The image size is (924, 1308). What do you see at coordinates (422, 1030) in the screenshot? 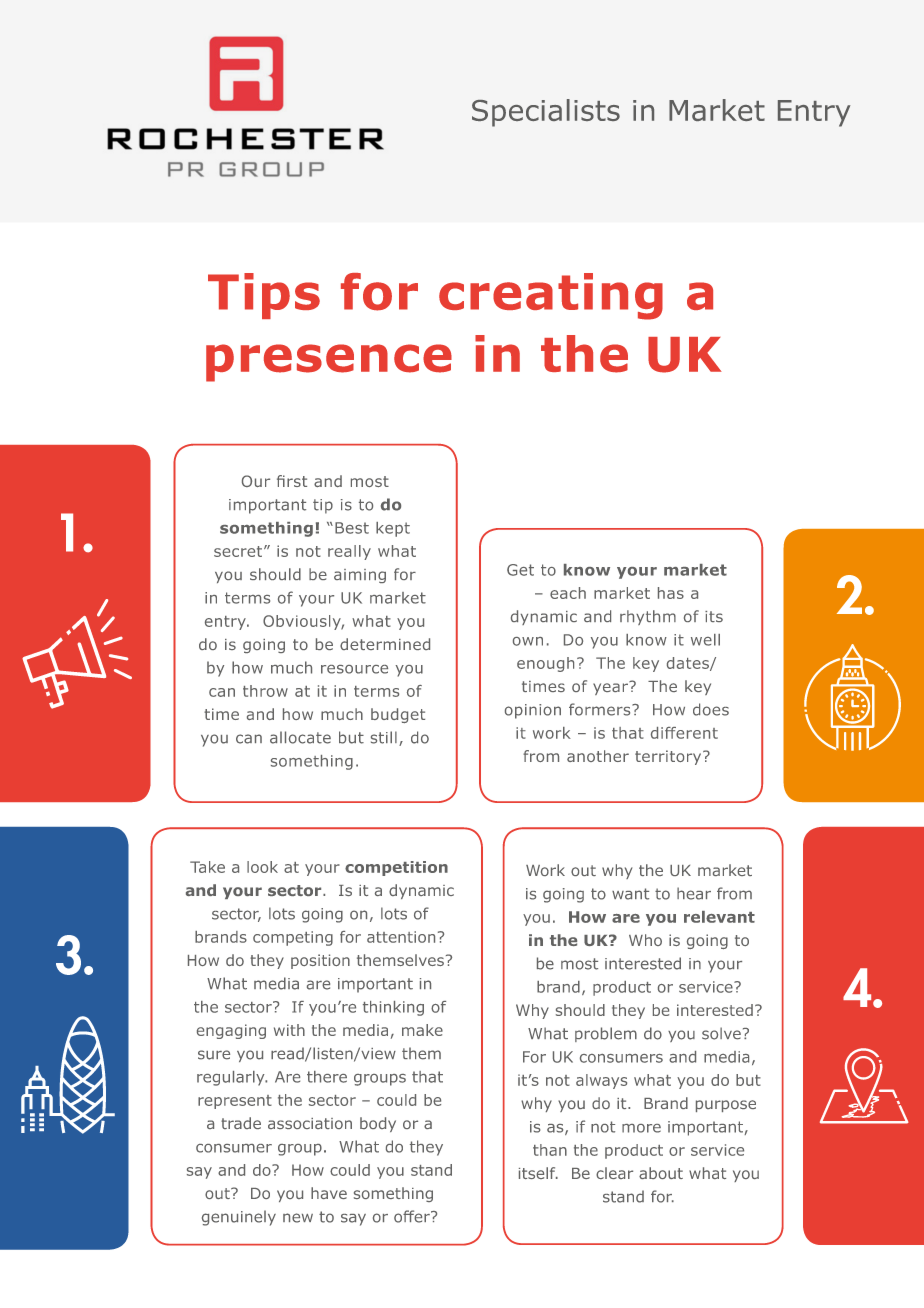
I see `make` at bounding box center [422, 1030].
